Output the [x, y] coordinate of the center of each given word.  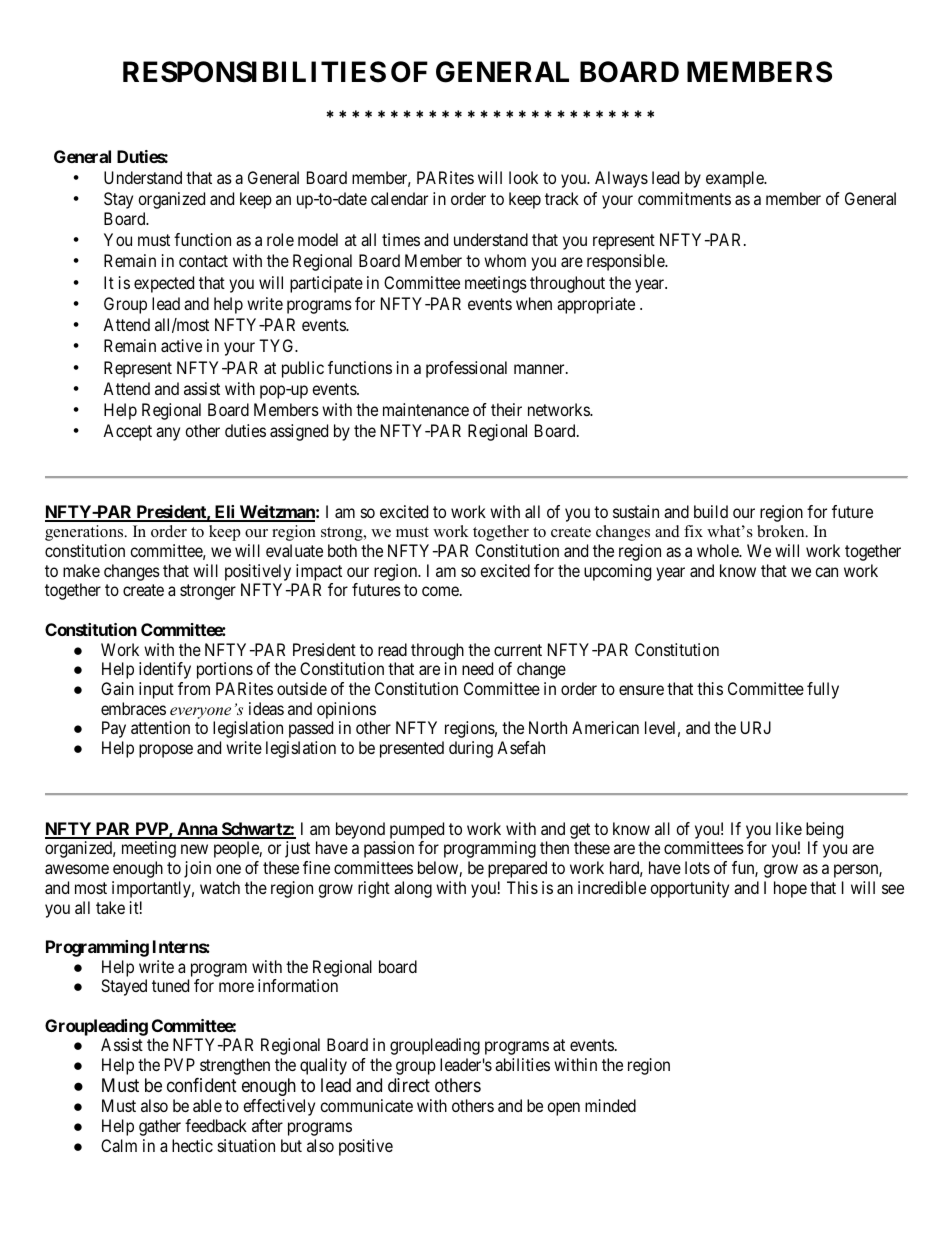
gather [160, 1127]
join [197, 869]
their [506, 409]
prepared [517, 869]
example [736, 179]
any [168, 434]
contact [203, 261]
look [523, 177]
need [477, 668]
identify [165, 670]
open [563, 1109]
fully [823, 690]
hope [790, 889]
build [711, 511]
